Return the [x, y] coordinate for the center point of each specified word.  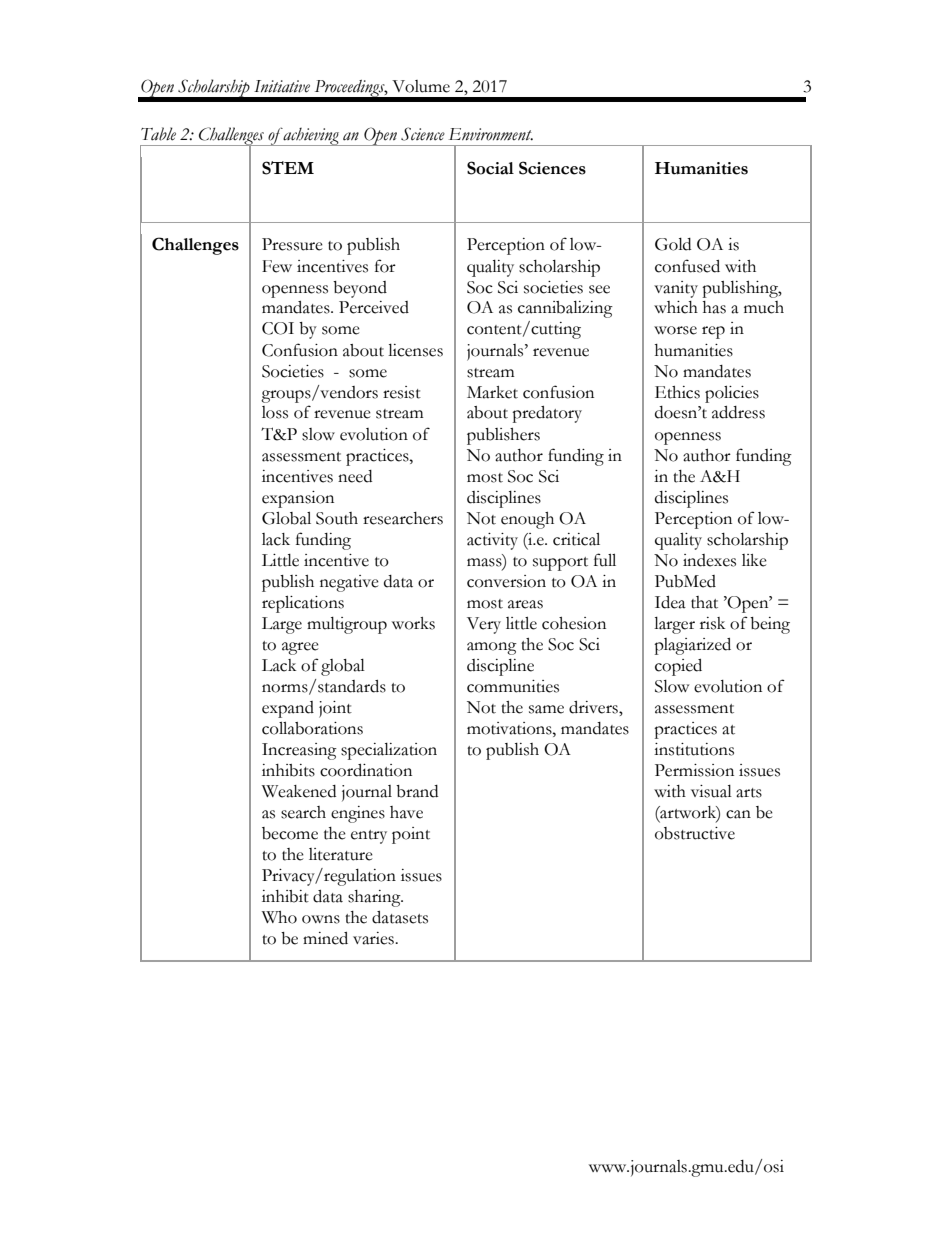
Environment [491, 134]
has [714, 307]
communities [513, 686]
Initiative [282, 86]
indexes [709, 560]
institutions [694, 749]
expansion [298, 499]
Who [279, 917]
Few [277, 266]
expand [288, 709]
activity [492, 541]
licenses [415, 350]
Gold [673, 244]
